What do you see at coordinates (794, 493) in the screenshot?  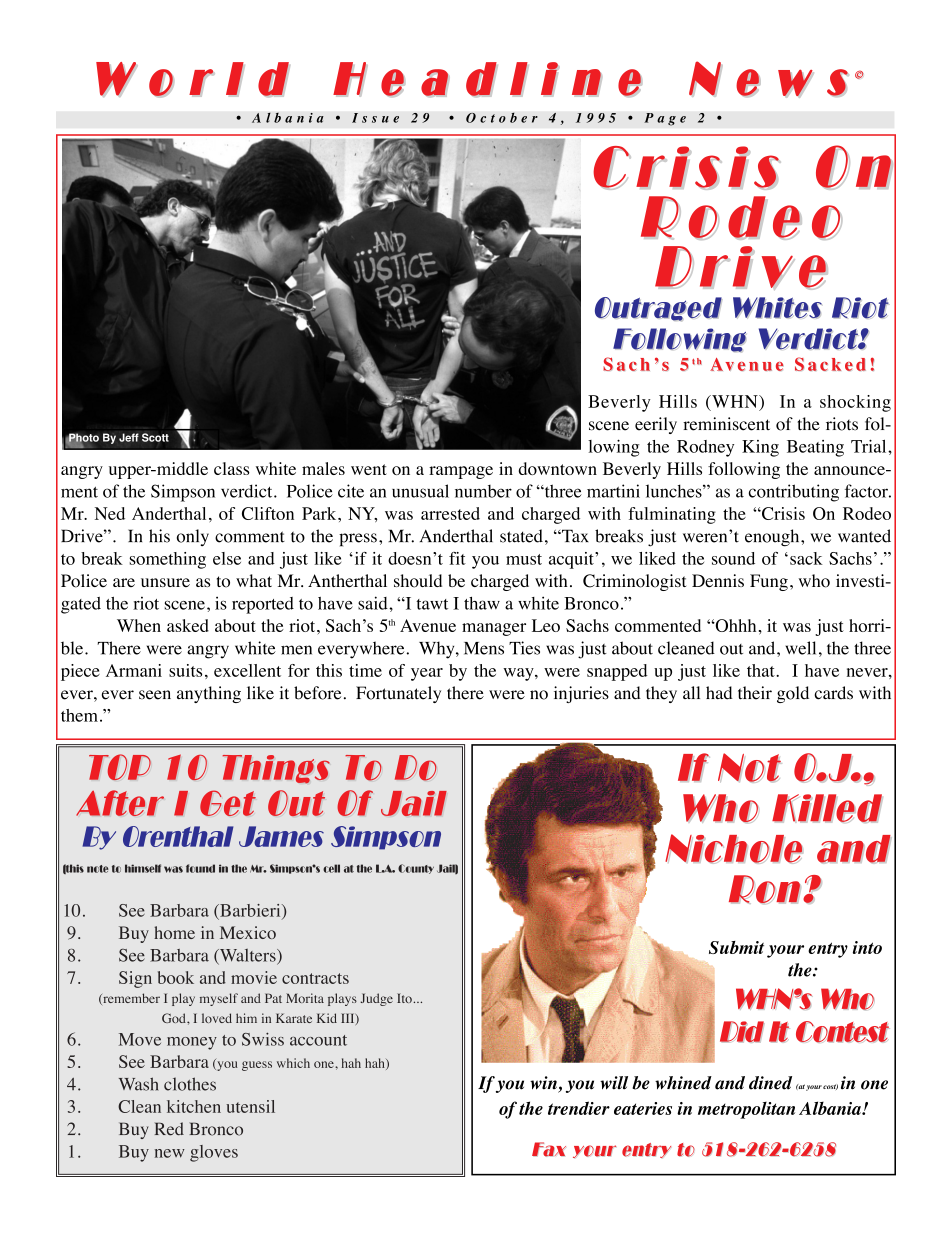 I see `contributing` at bounding box center [794, 493].
